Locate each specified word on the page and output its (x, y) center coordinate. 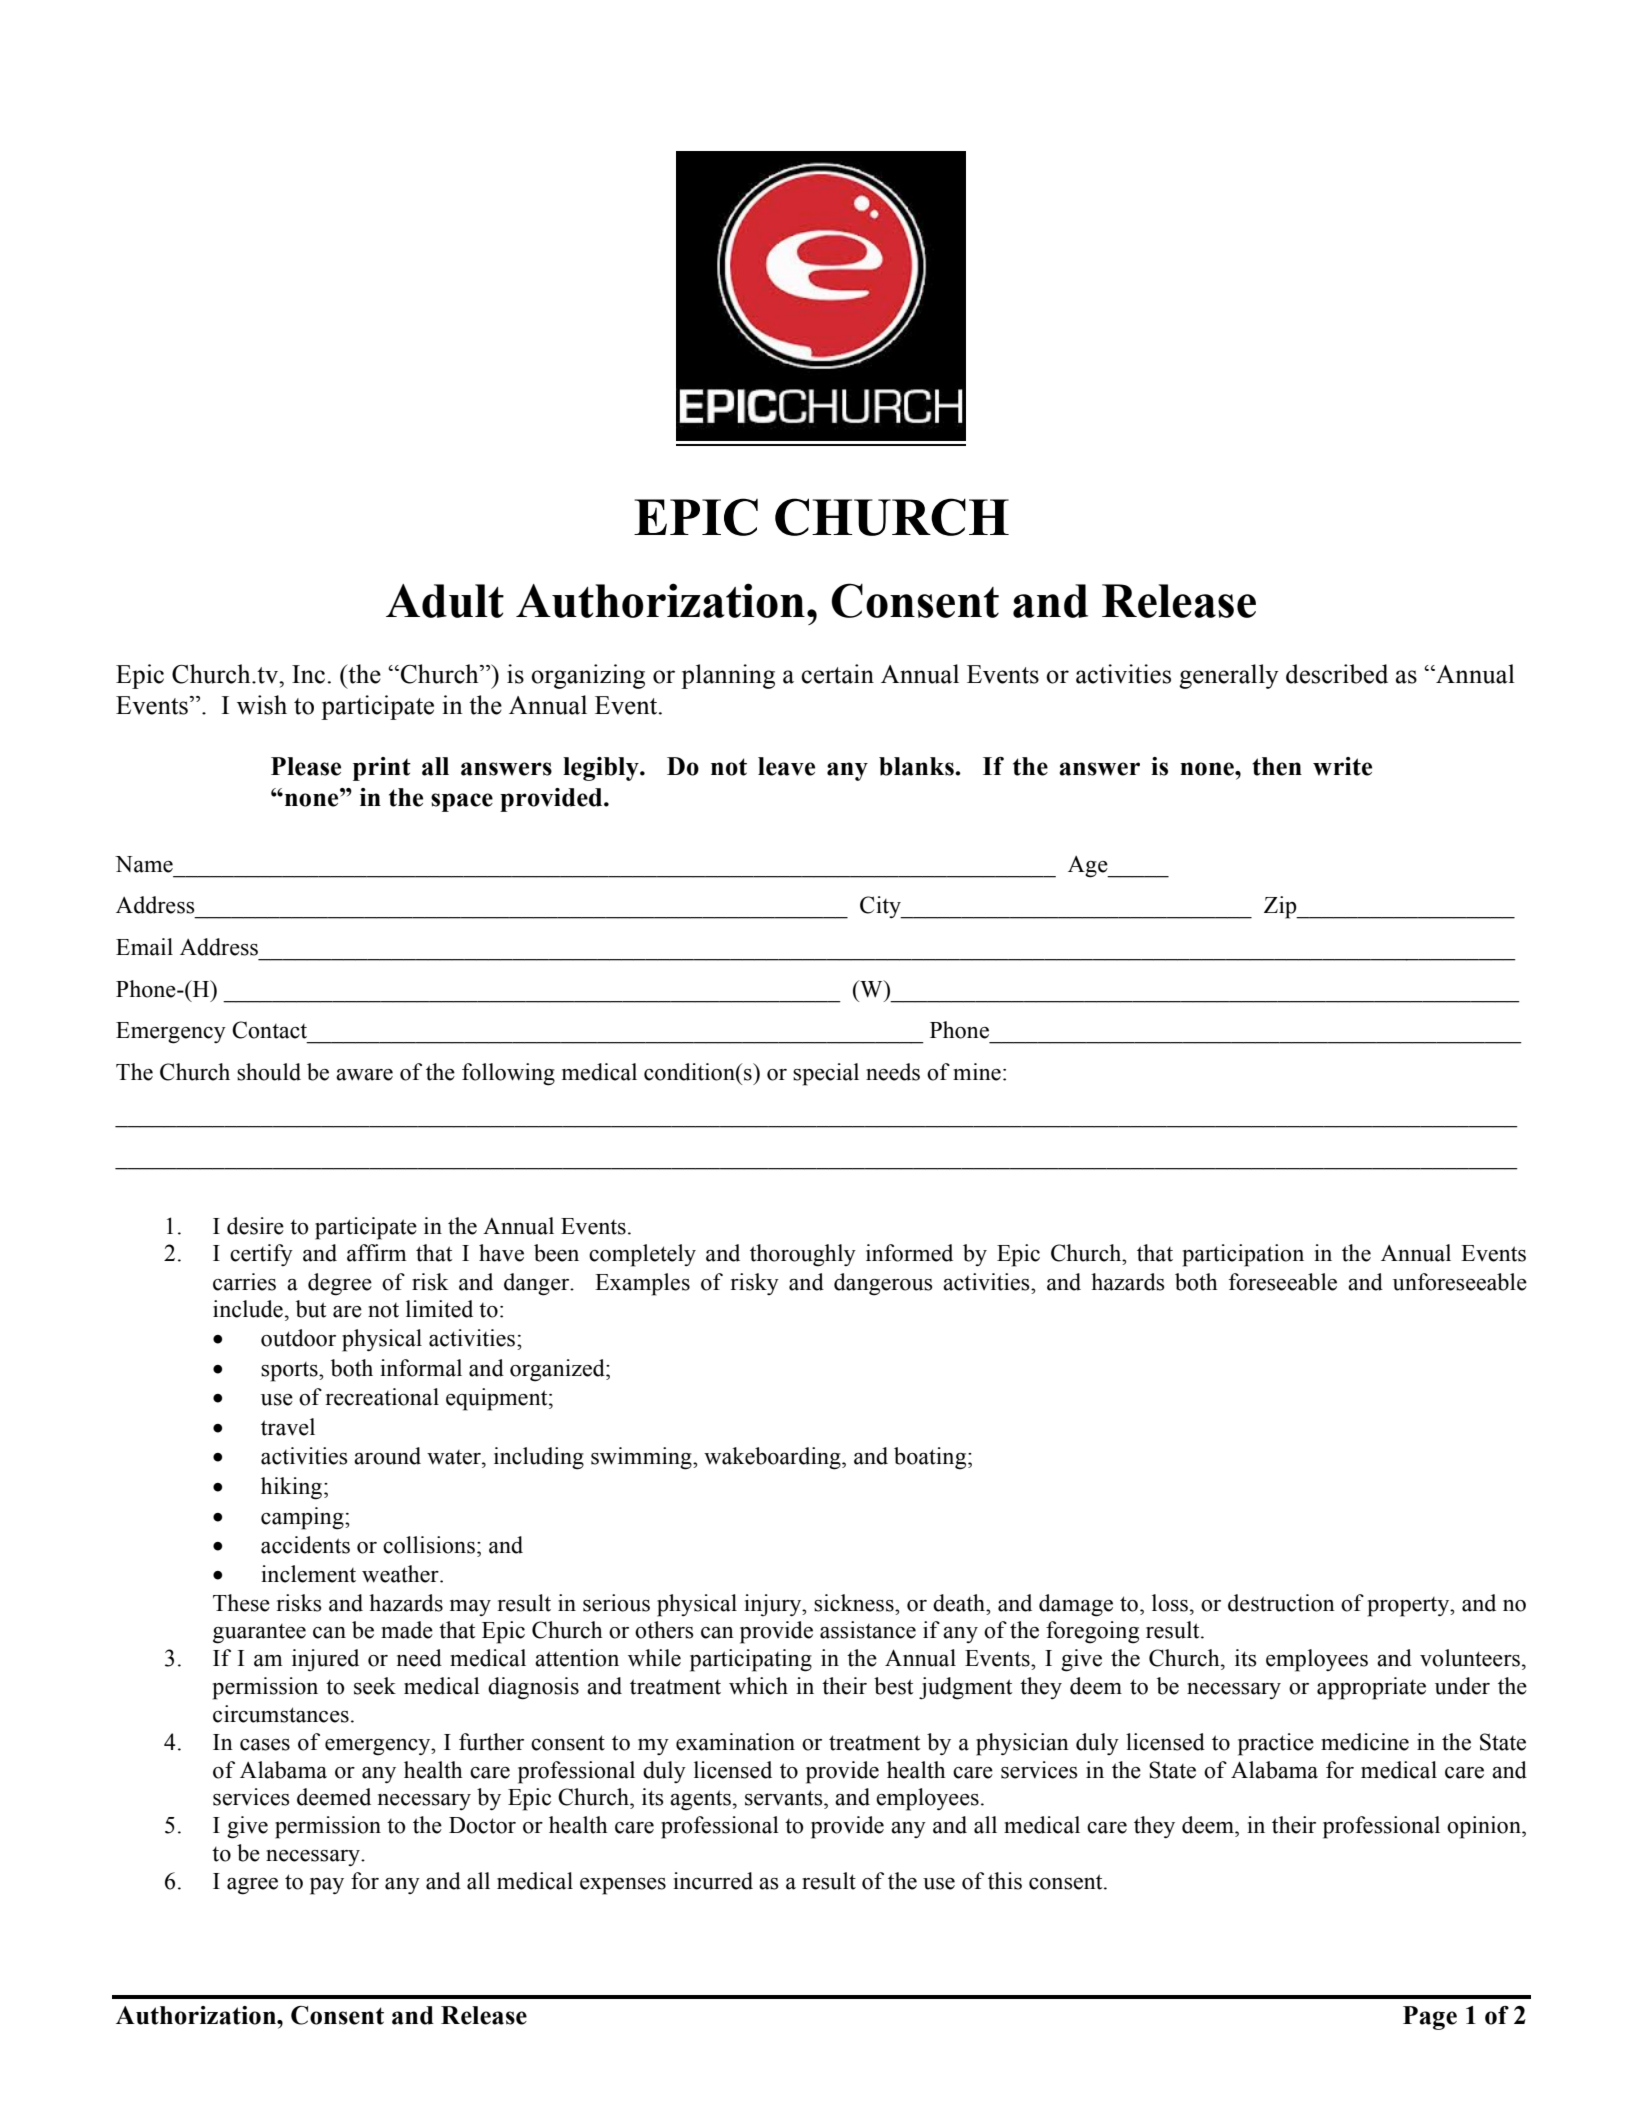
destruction (1281, 1603)
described (1337, 674)
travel (288, 1427)
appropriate (1371, 1688)
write (1342, 766)
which (758, 1686)
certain (837, 674)
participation (1243, 1255)
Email (144, 947)
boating (931, 1458)
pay (327, 1886)
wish (262, 705)
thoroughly (803, 1255)
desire (255, 1226)
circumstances (281, 1714)
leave (786, 766)
